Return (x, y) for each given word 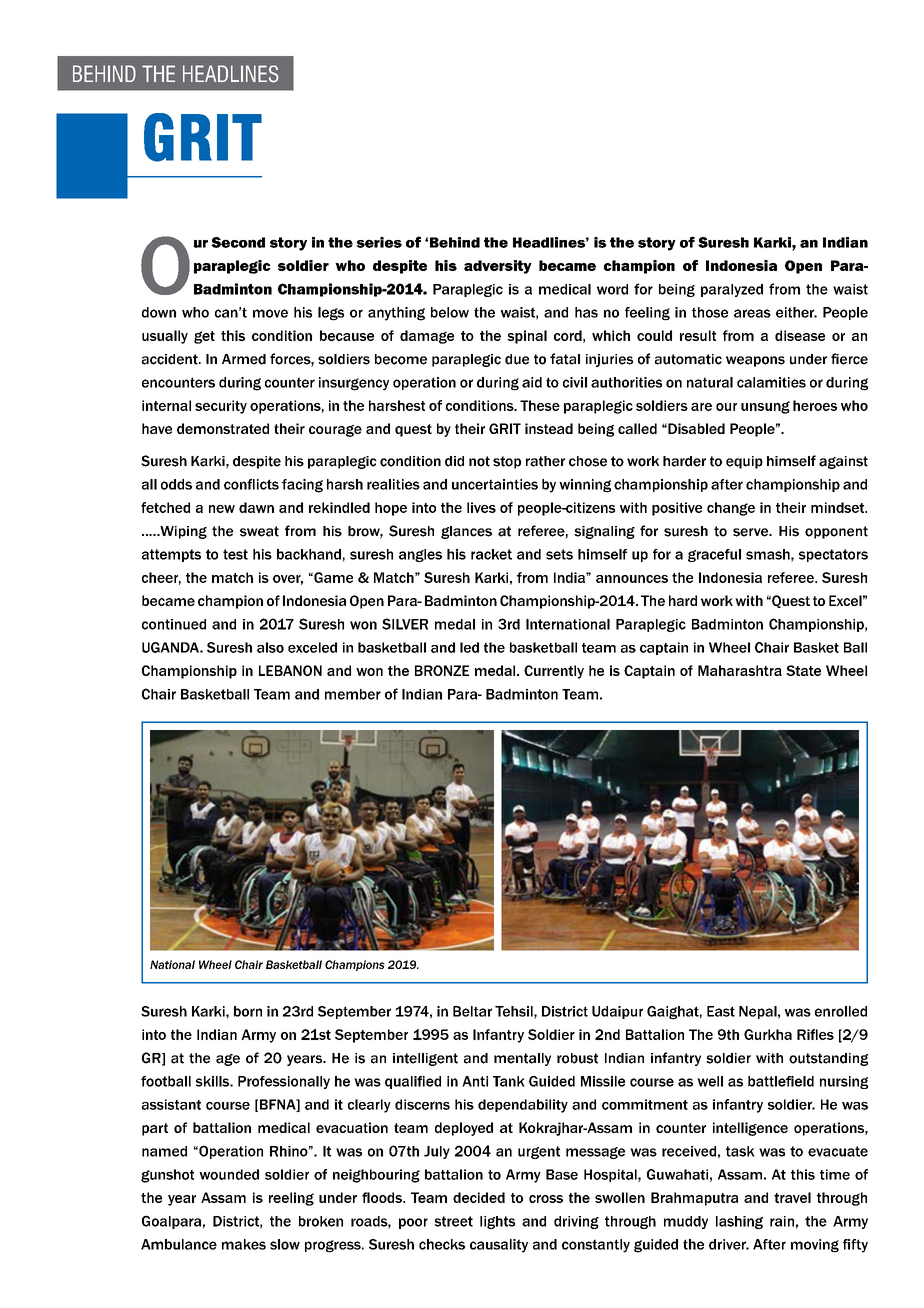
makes (244, 1244)
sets (559, 554)
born (248, 1011)
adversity (498, 267)
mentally (522, 1059)
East (721, 1011)
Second (238, 242)
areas (752, 313)
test (235, 554)
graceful (714, 555)
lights (497, 1222)
